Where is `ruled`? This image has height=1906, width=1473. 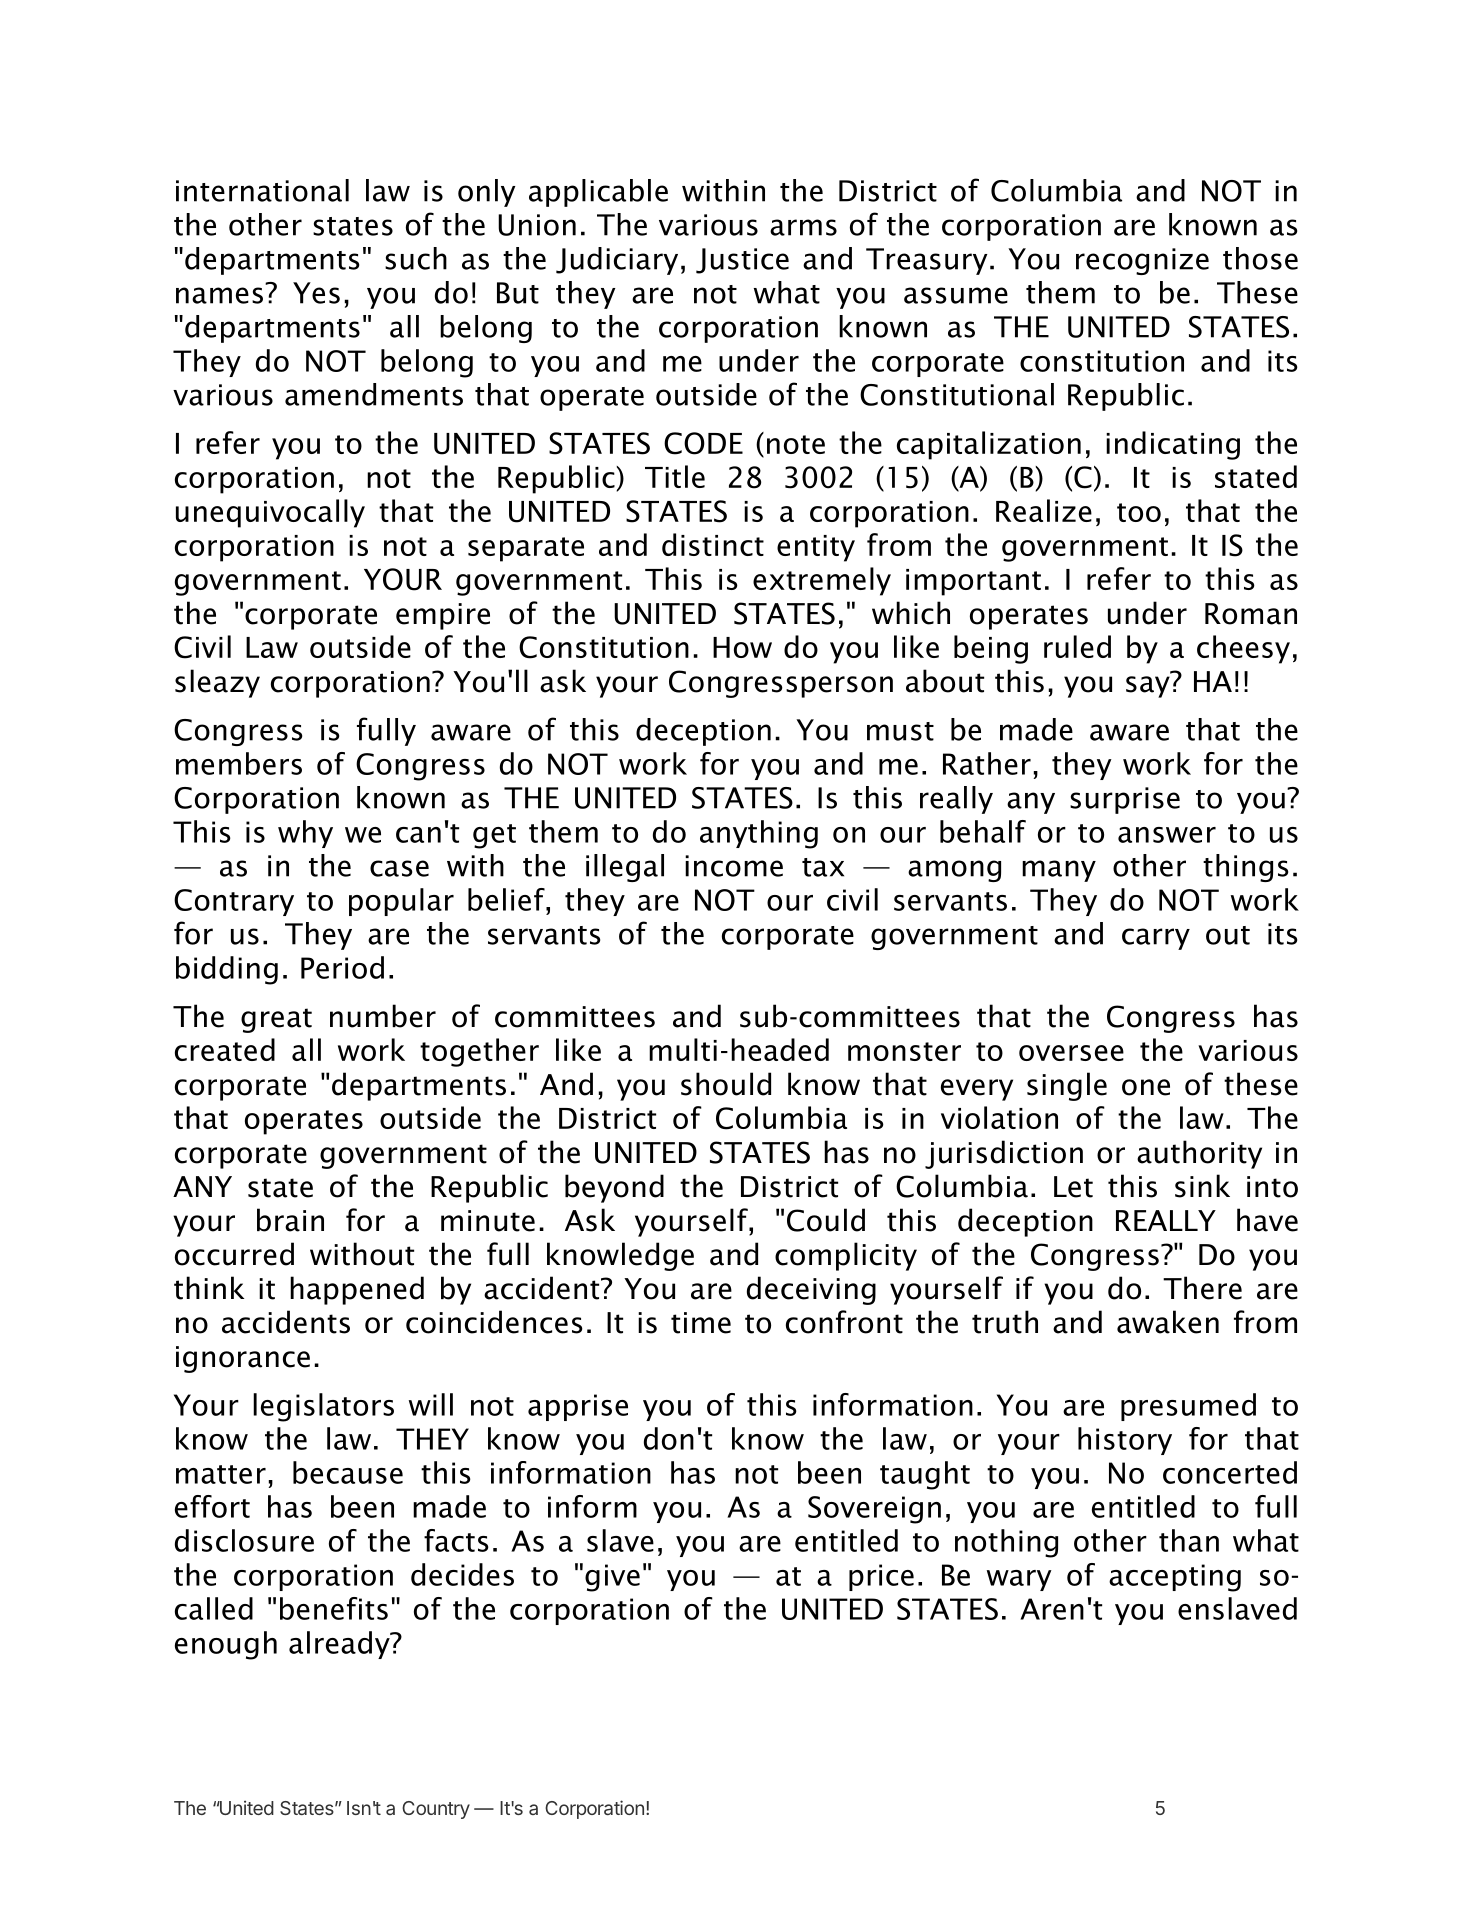
ruled is located at coordinates (1077, 646).
